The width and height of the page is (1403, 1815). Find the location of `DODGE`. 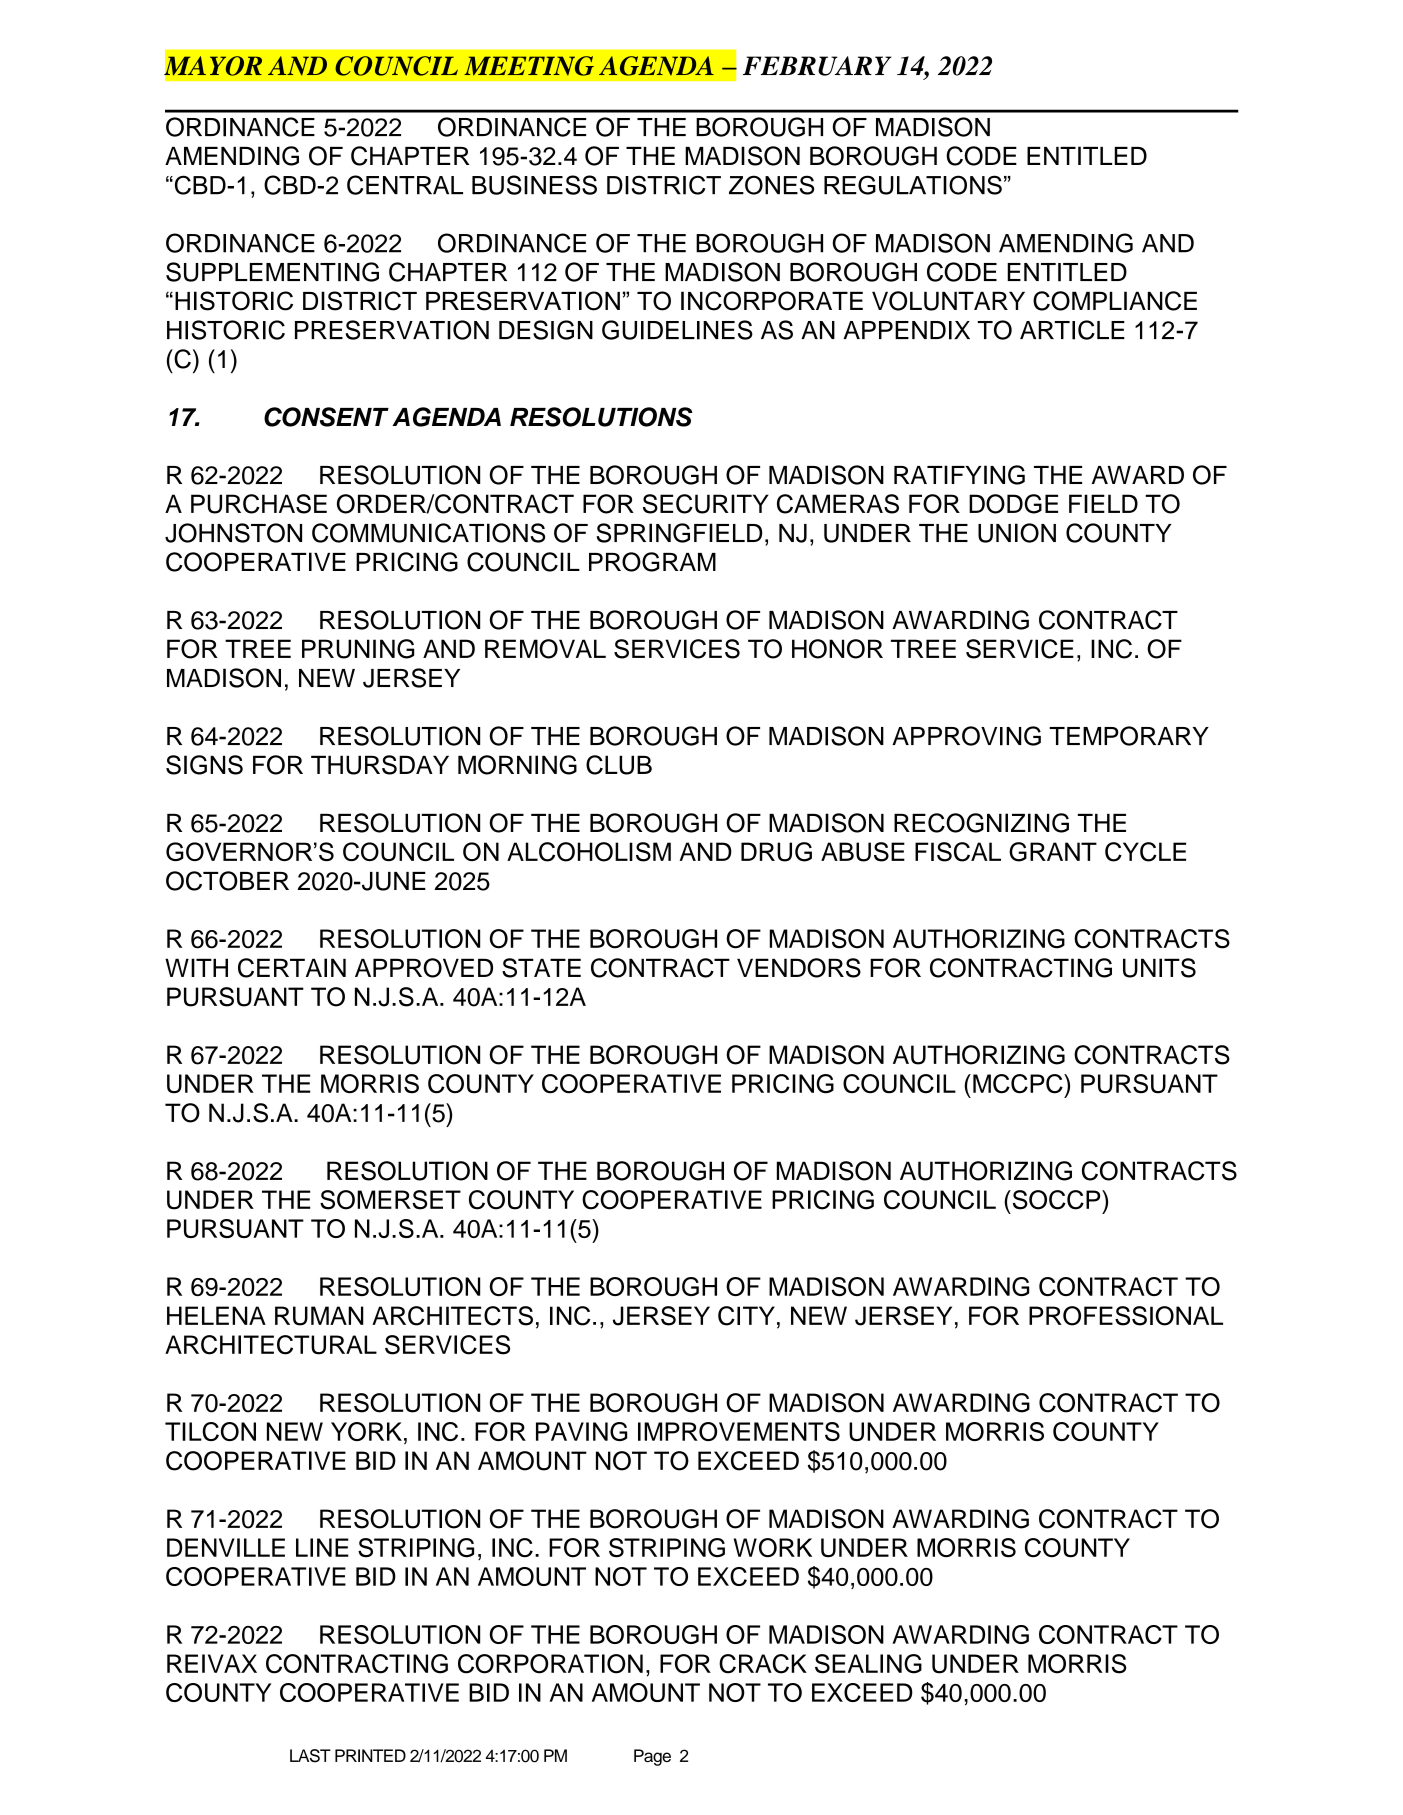

DODGE is located at coordinates (1013, 504).
